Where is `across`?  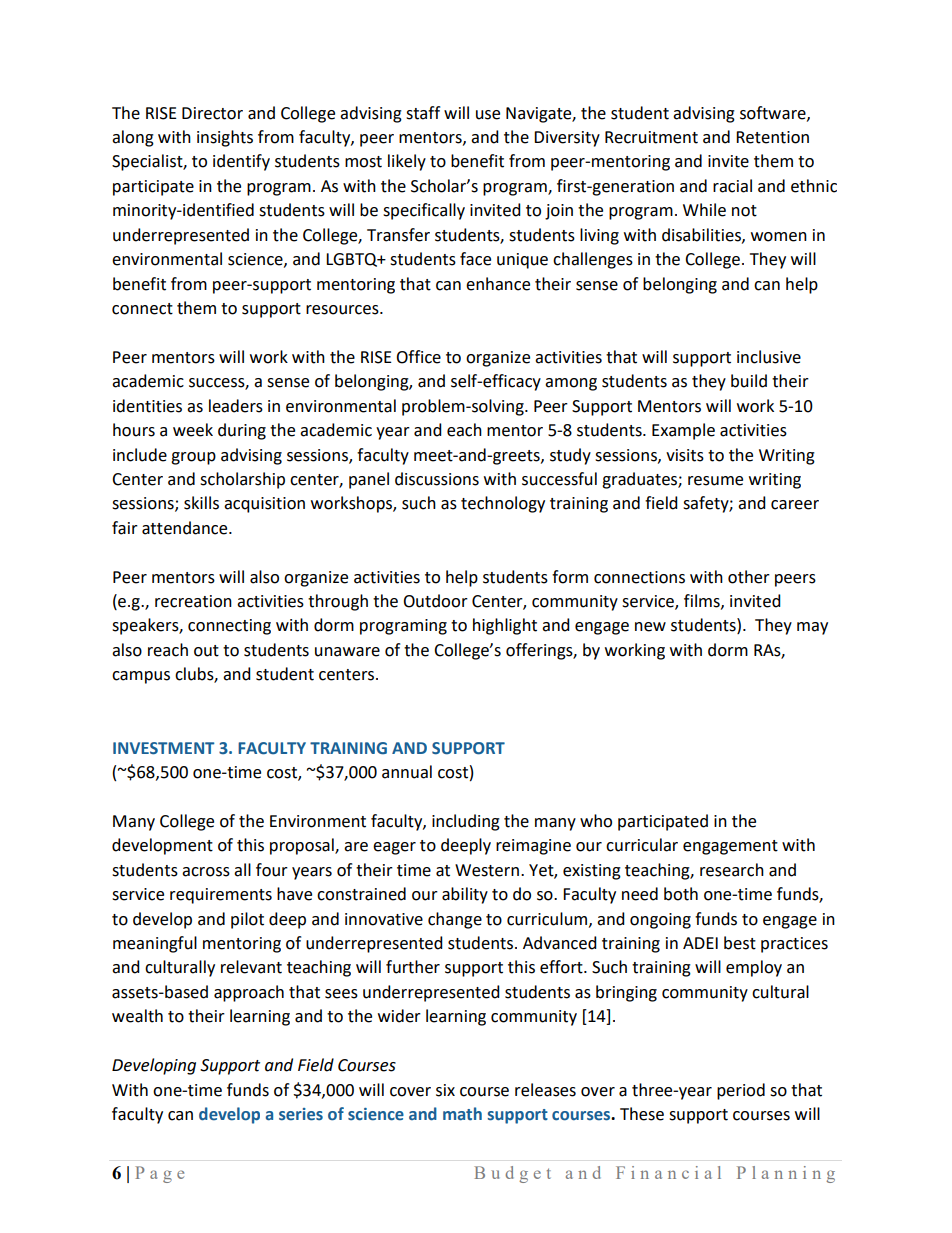
across is located at coordinates (206, 872).
